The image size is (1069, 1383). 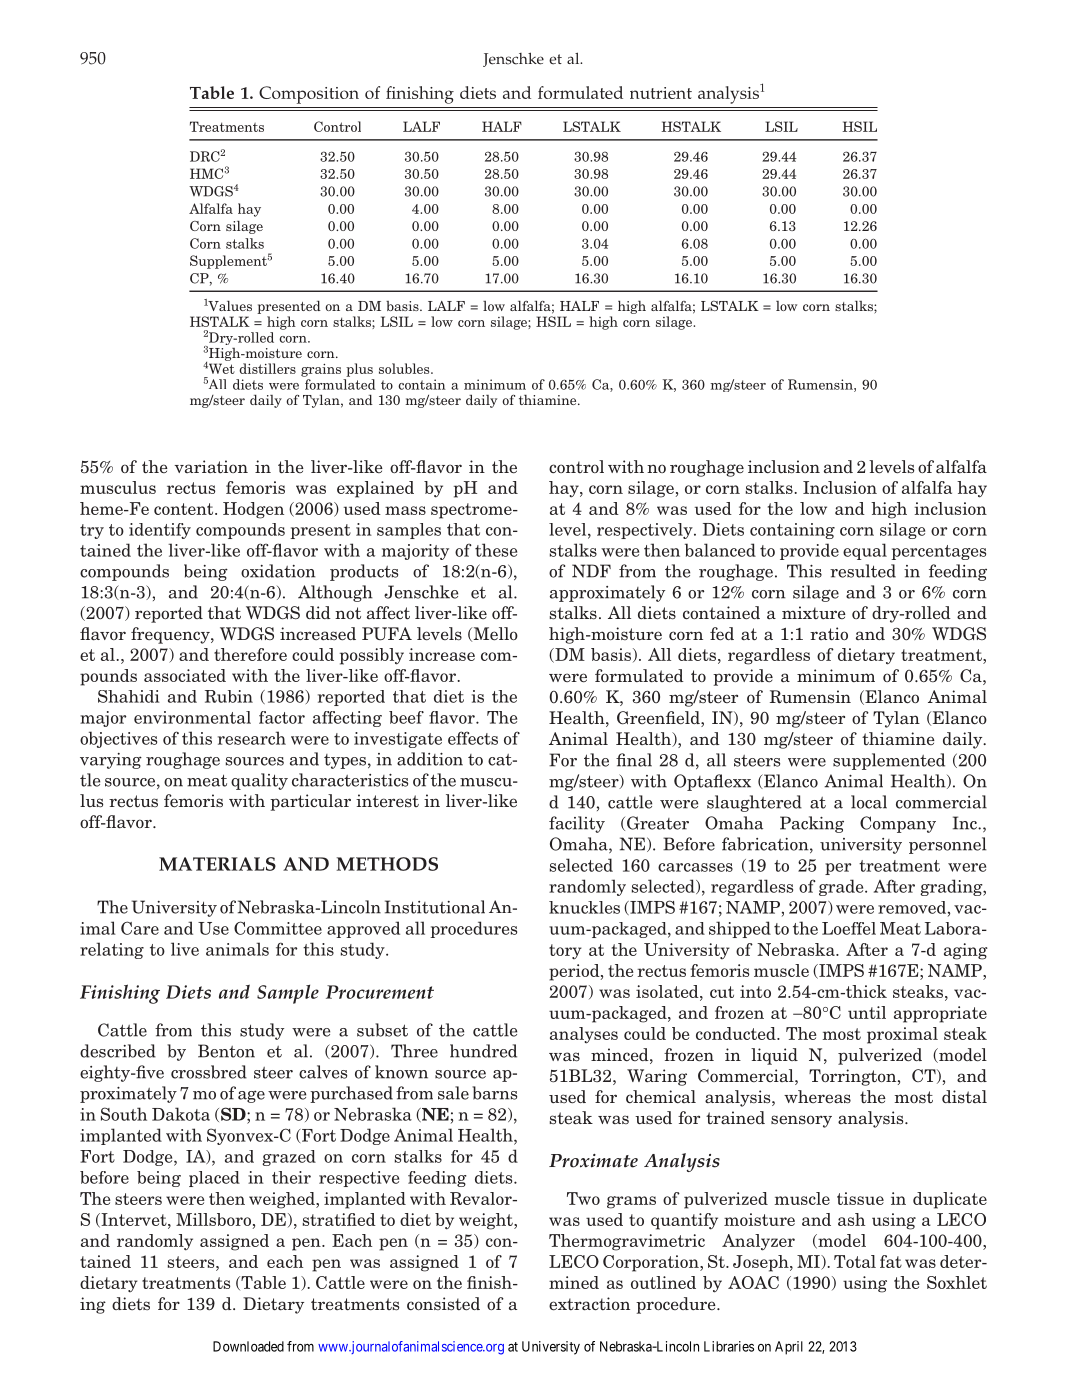 I want to click on equal, so click(x=865, y=551).
